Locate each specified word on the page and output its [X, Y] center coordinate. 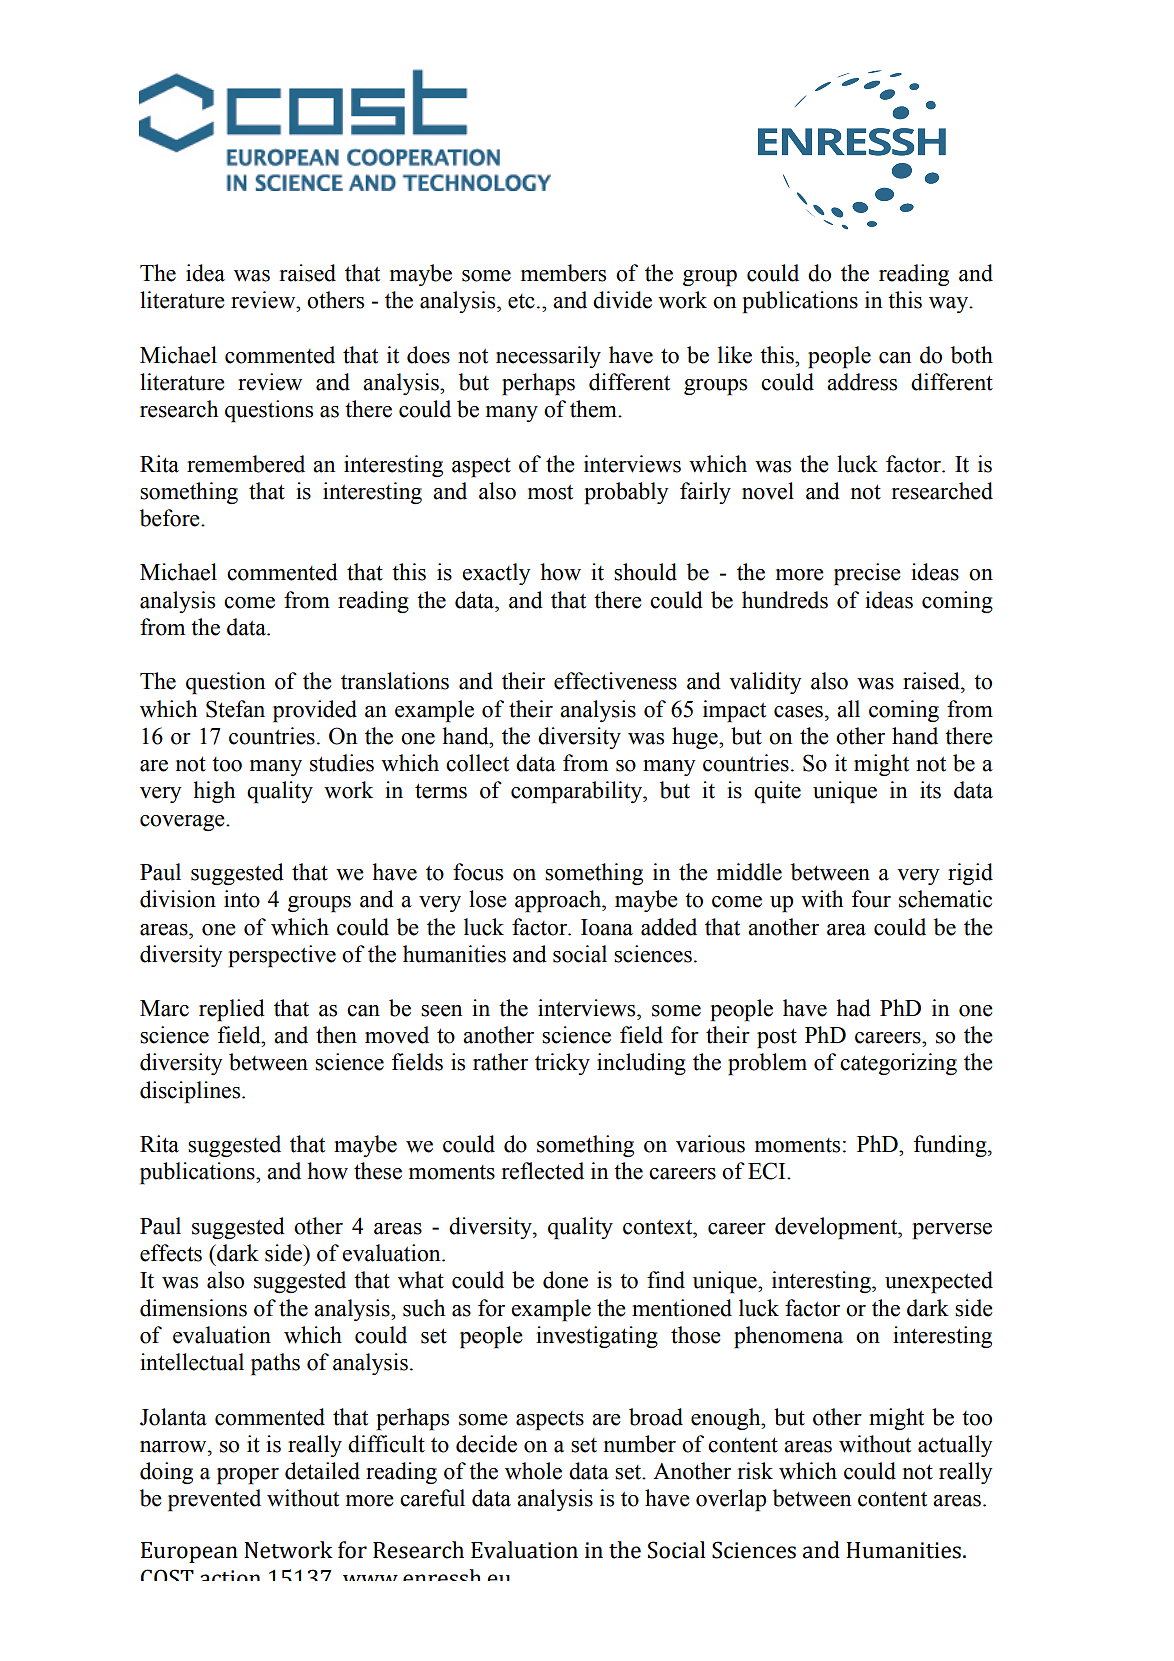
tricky [562, 1064]
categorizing [898, 1064]
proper [248, 1476]
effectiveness [615, 681]
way [949, 305]
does [428, 355]
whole [533, 1471]
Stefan [235, 709]
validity [765, 683]
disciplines [191, 1092]
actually [955, 1446]
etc [521, 301]
